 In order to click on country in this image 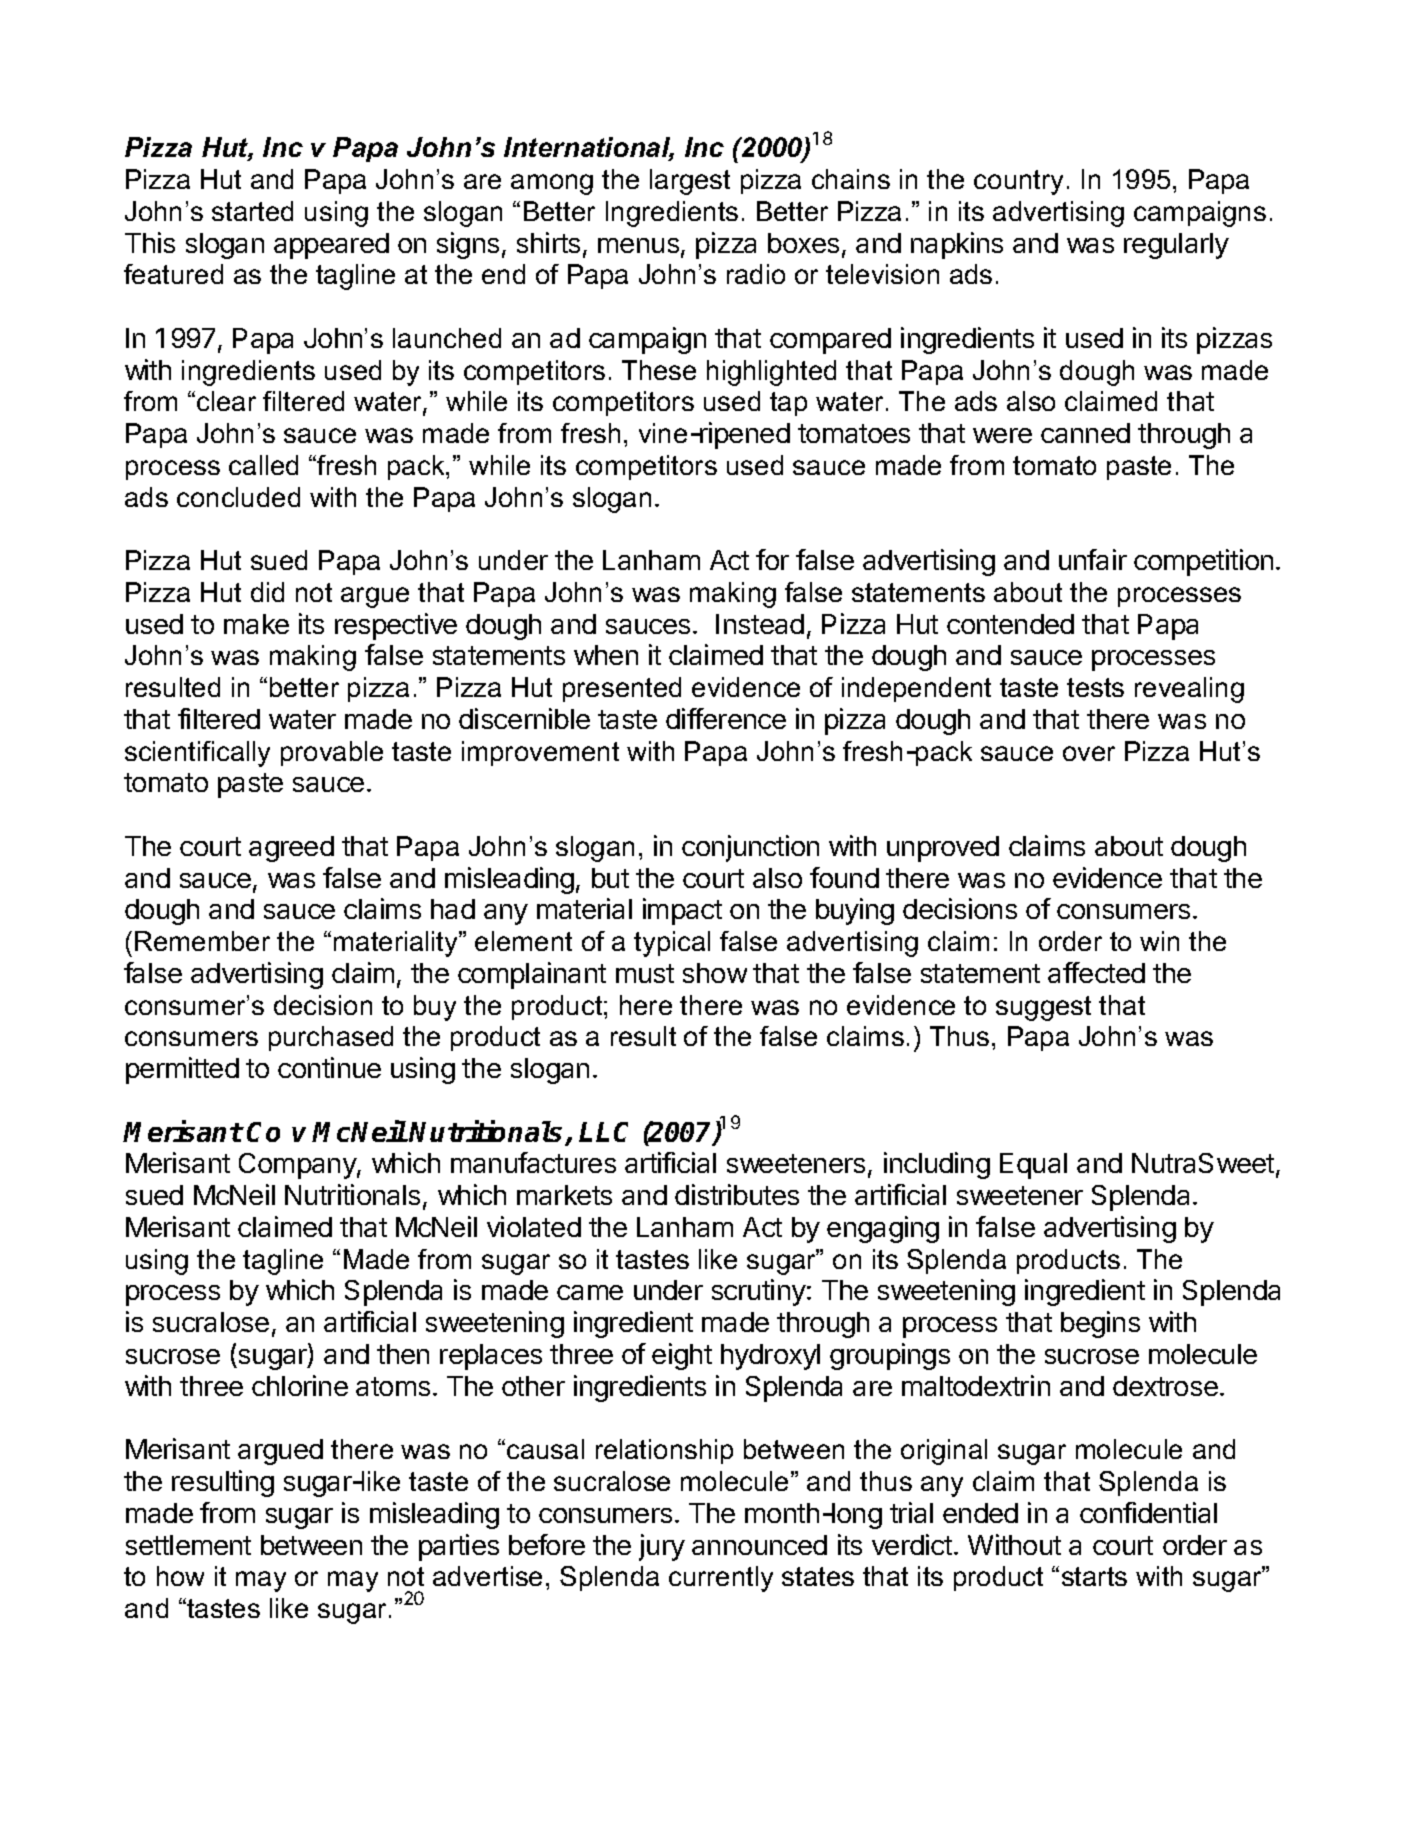, I will do `click(1018, 182)`.
